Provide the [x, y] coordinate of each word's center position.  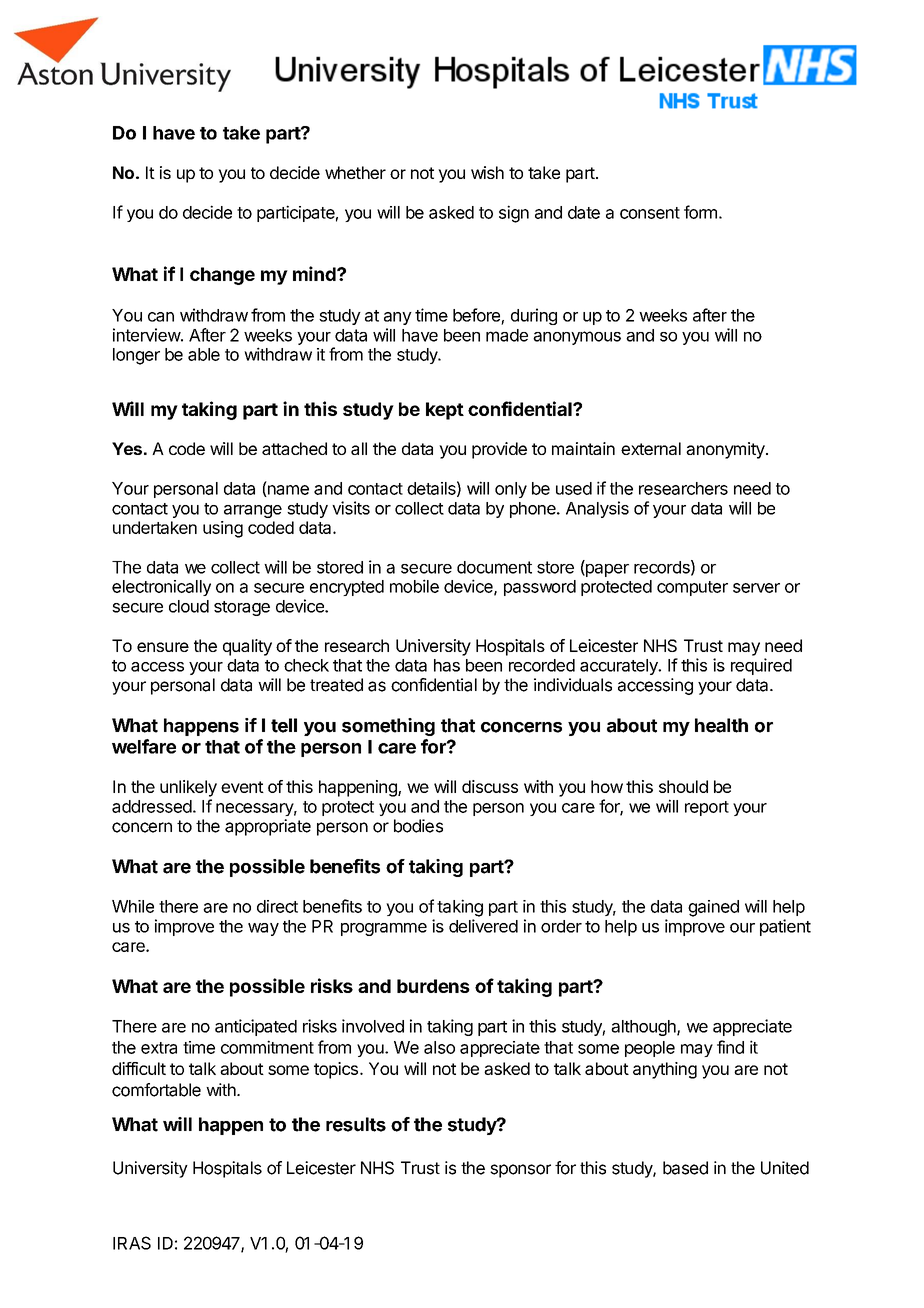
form [700, 212]
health [721, 725]
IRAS [132, 1243]
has [447, 665]
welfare [144, 746]
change [222, 276]
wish [487, 172]
